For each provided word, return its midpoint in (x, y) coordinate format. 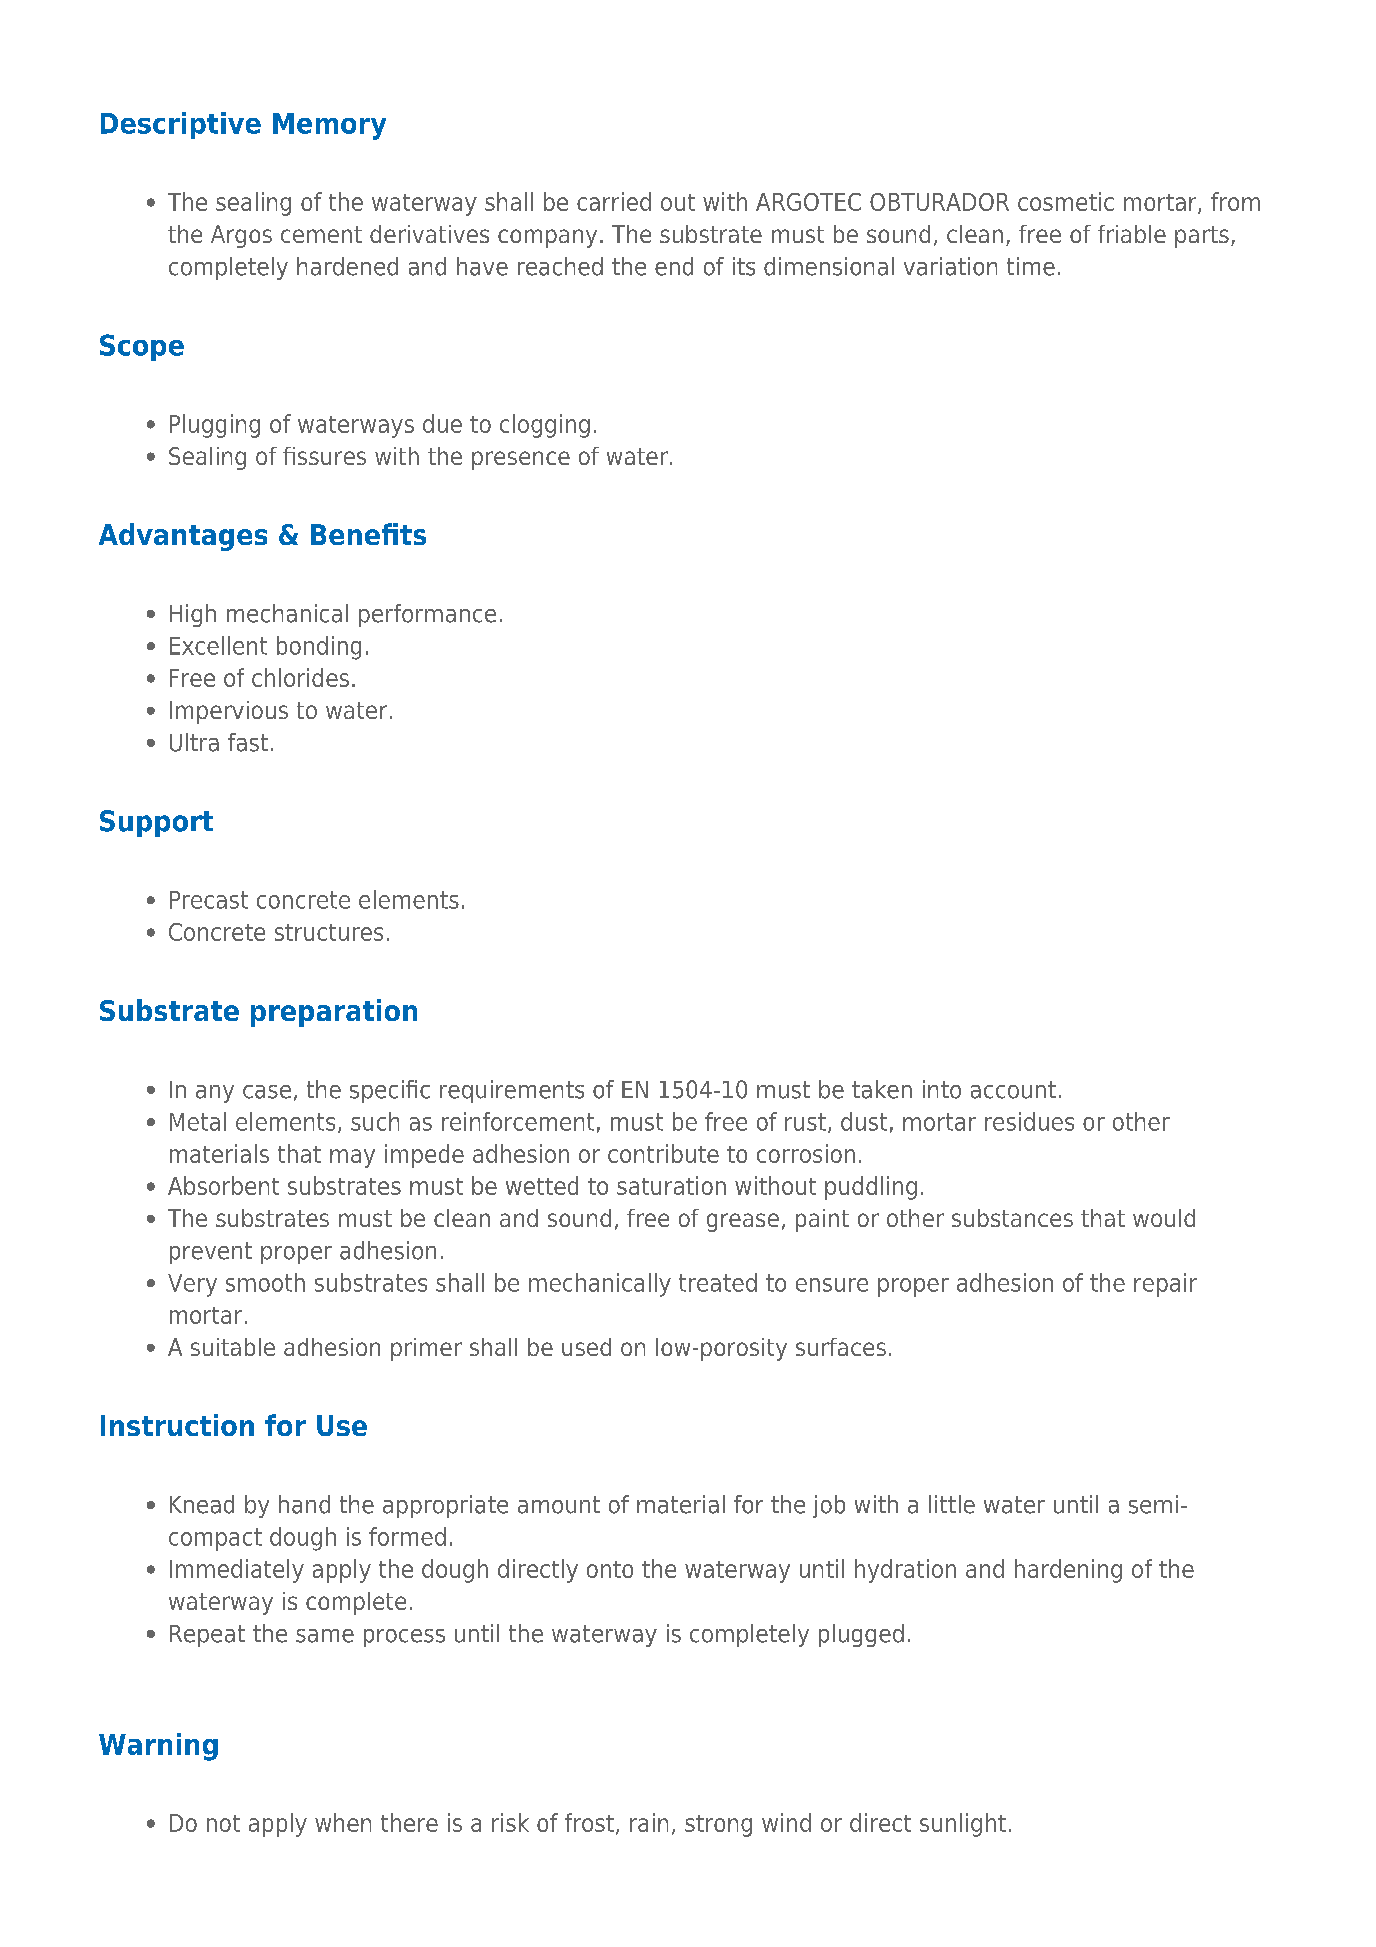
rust (805, 1122)
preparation (334, 1013)
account (1013, 1090)
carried (614, 201)
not (223, 1823)
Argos (241, 236)
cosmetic (1066, 201)
